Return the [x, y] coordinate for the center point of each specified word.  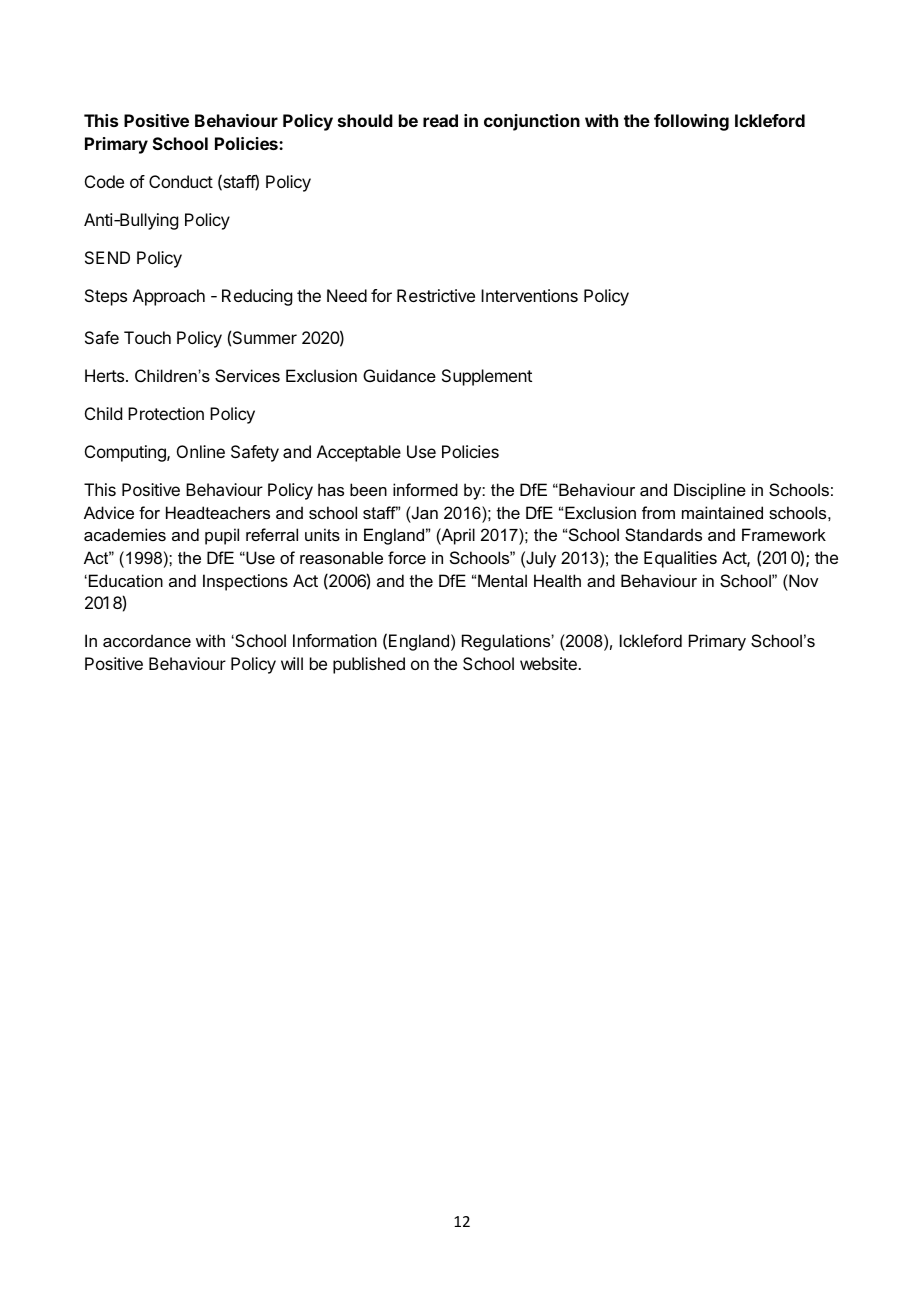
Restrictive [436, 295]
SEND [107, 257]
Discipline [710, 491]
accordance [147, 640]
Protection [166, 413]
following [691, 122]
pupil [222, 536]
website [549, 663]
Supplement [487, 377]
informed [425, 489]
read [440, 120]
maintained [722, 512]
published [369, 665]
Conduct [181, 181]
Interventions [529, 295]
